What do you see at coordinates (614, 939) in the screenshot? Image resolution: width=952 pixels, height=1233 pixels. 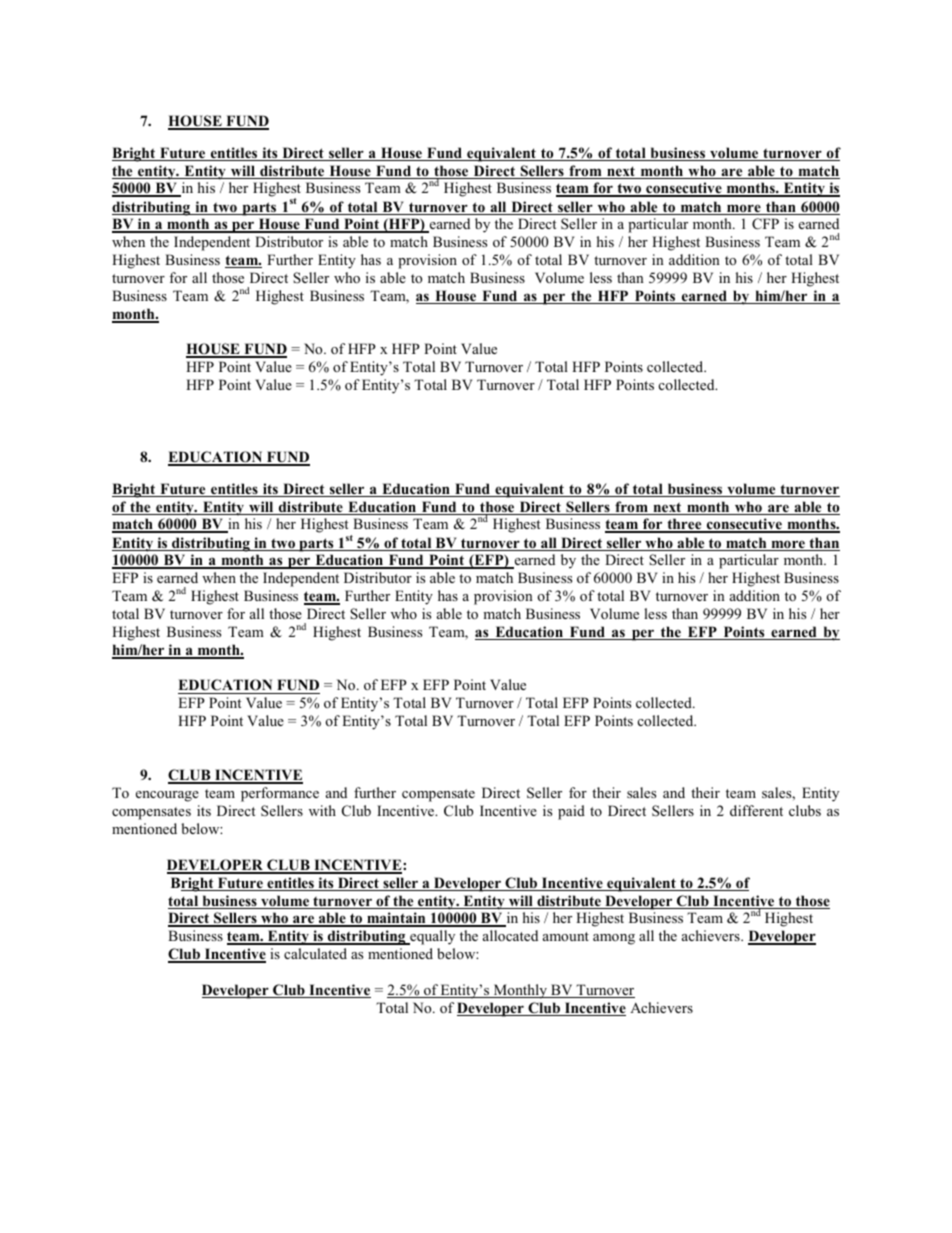 I see `among` at bounding box center [614, 939].
